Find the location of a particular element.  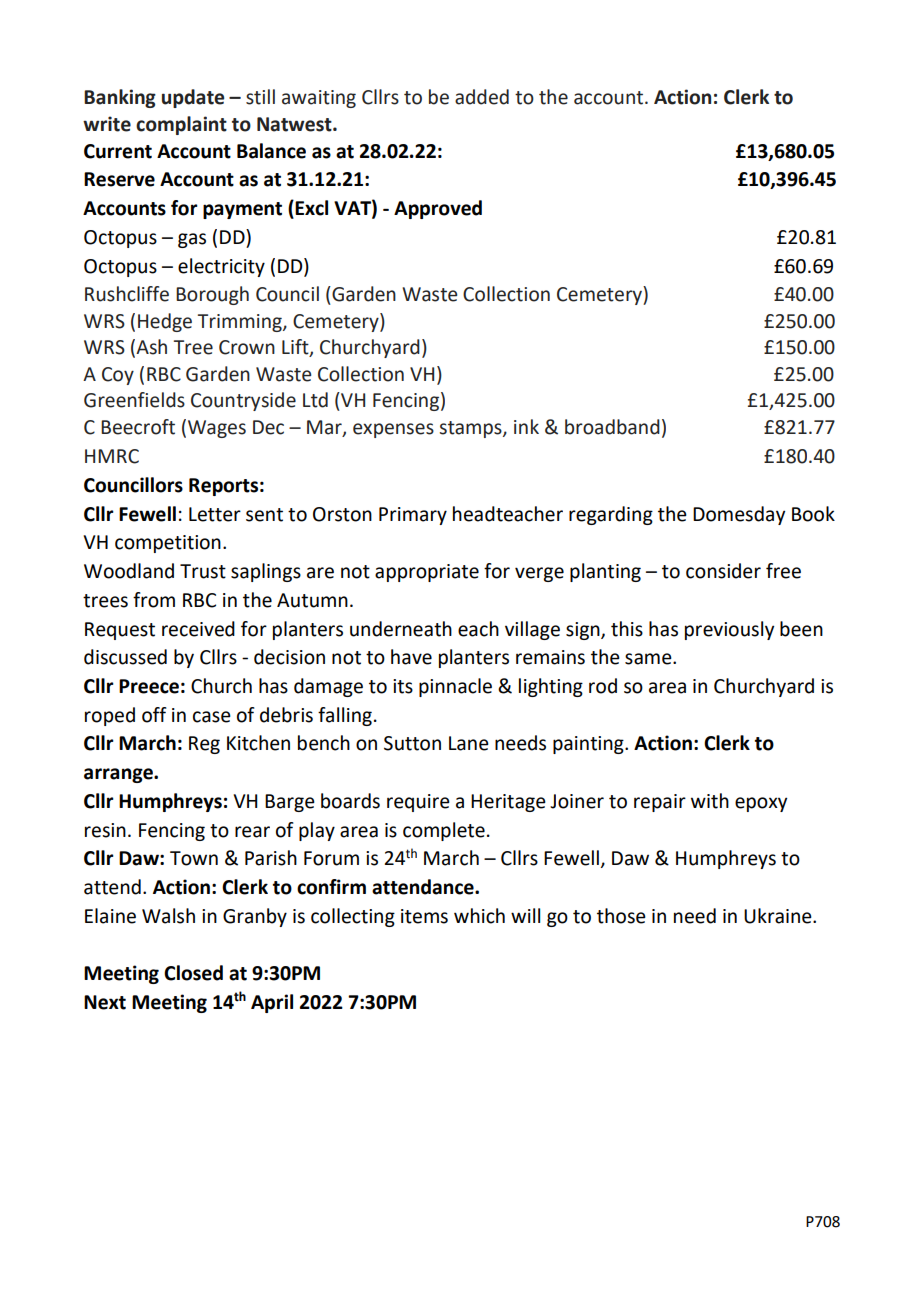

Wages is located at coordinates (217, 429).
